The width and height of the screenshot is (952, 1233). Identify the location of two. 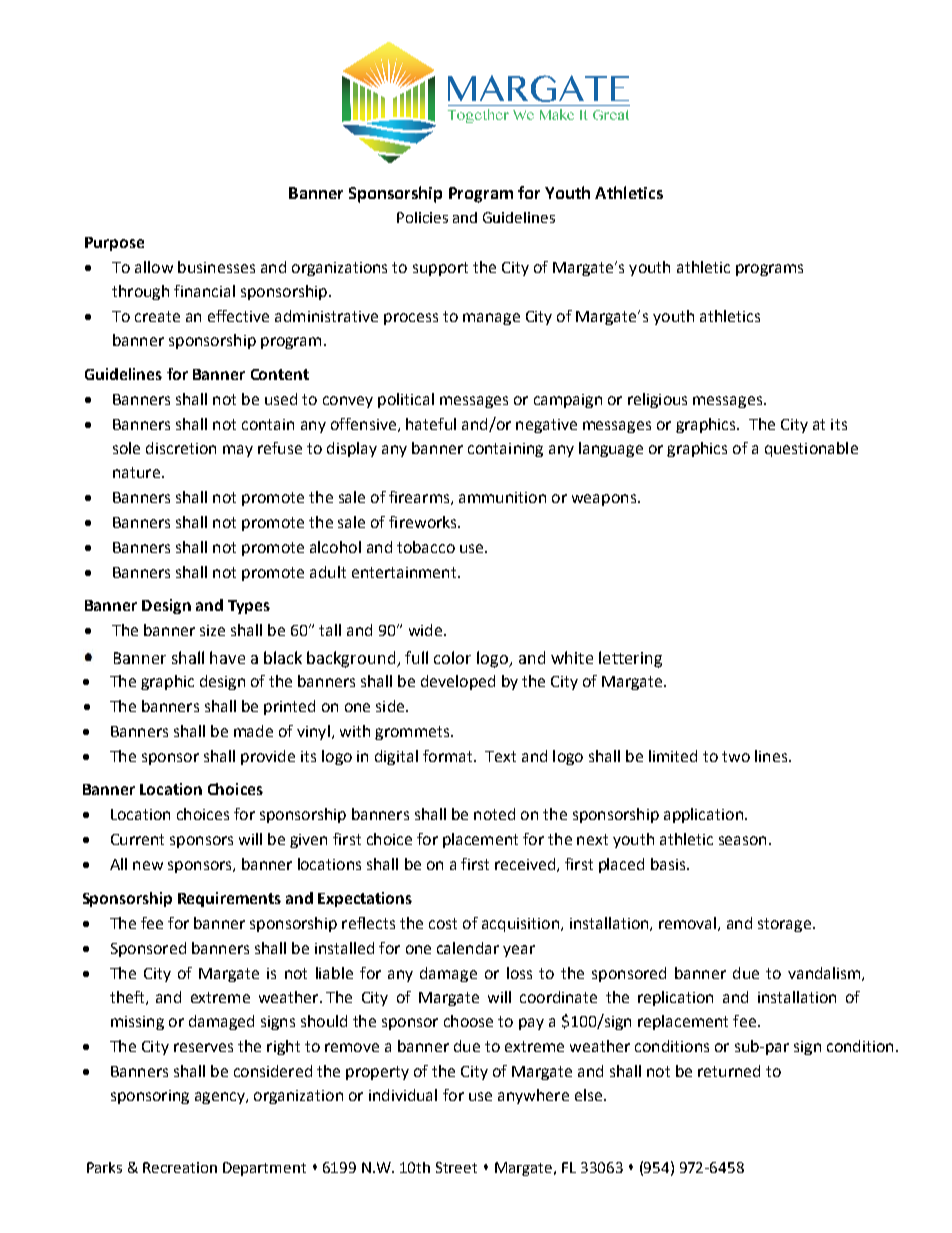
(736, 756).
